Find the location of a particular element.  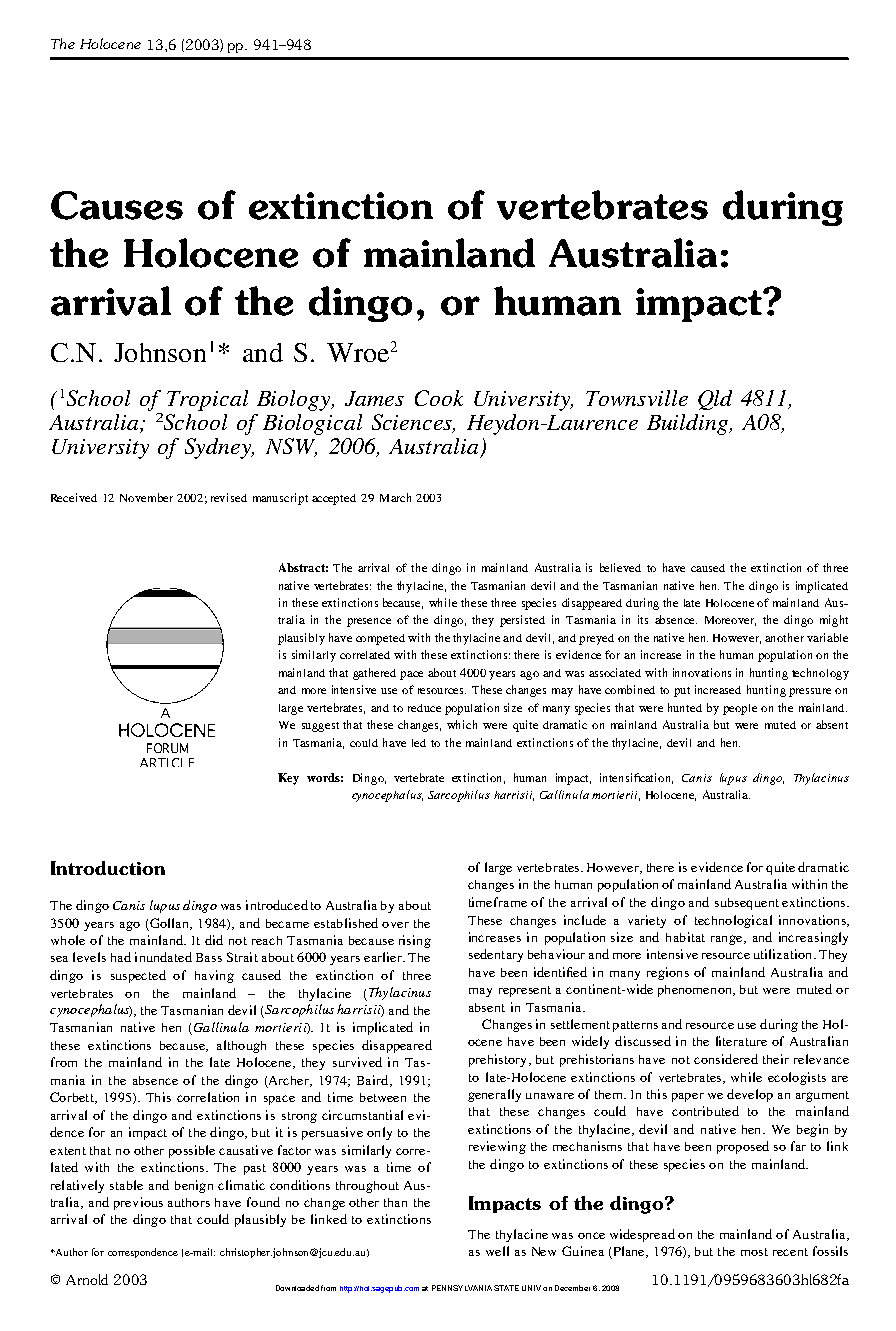

might is located at coordinates (834, 621).
